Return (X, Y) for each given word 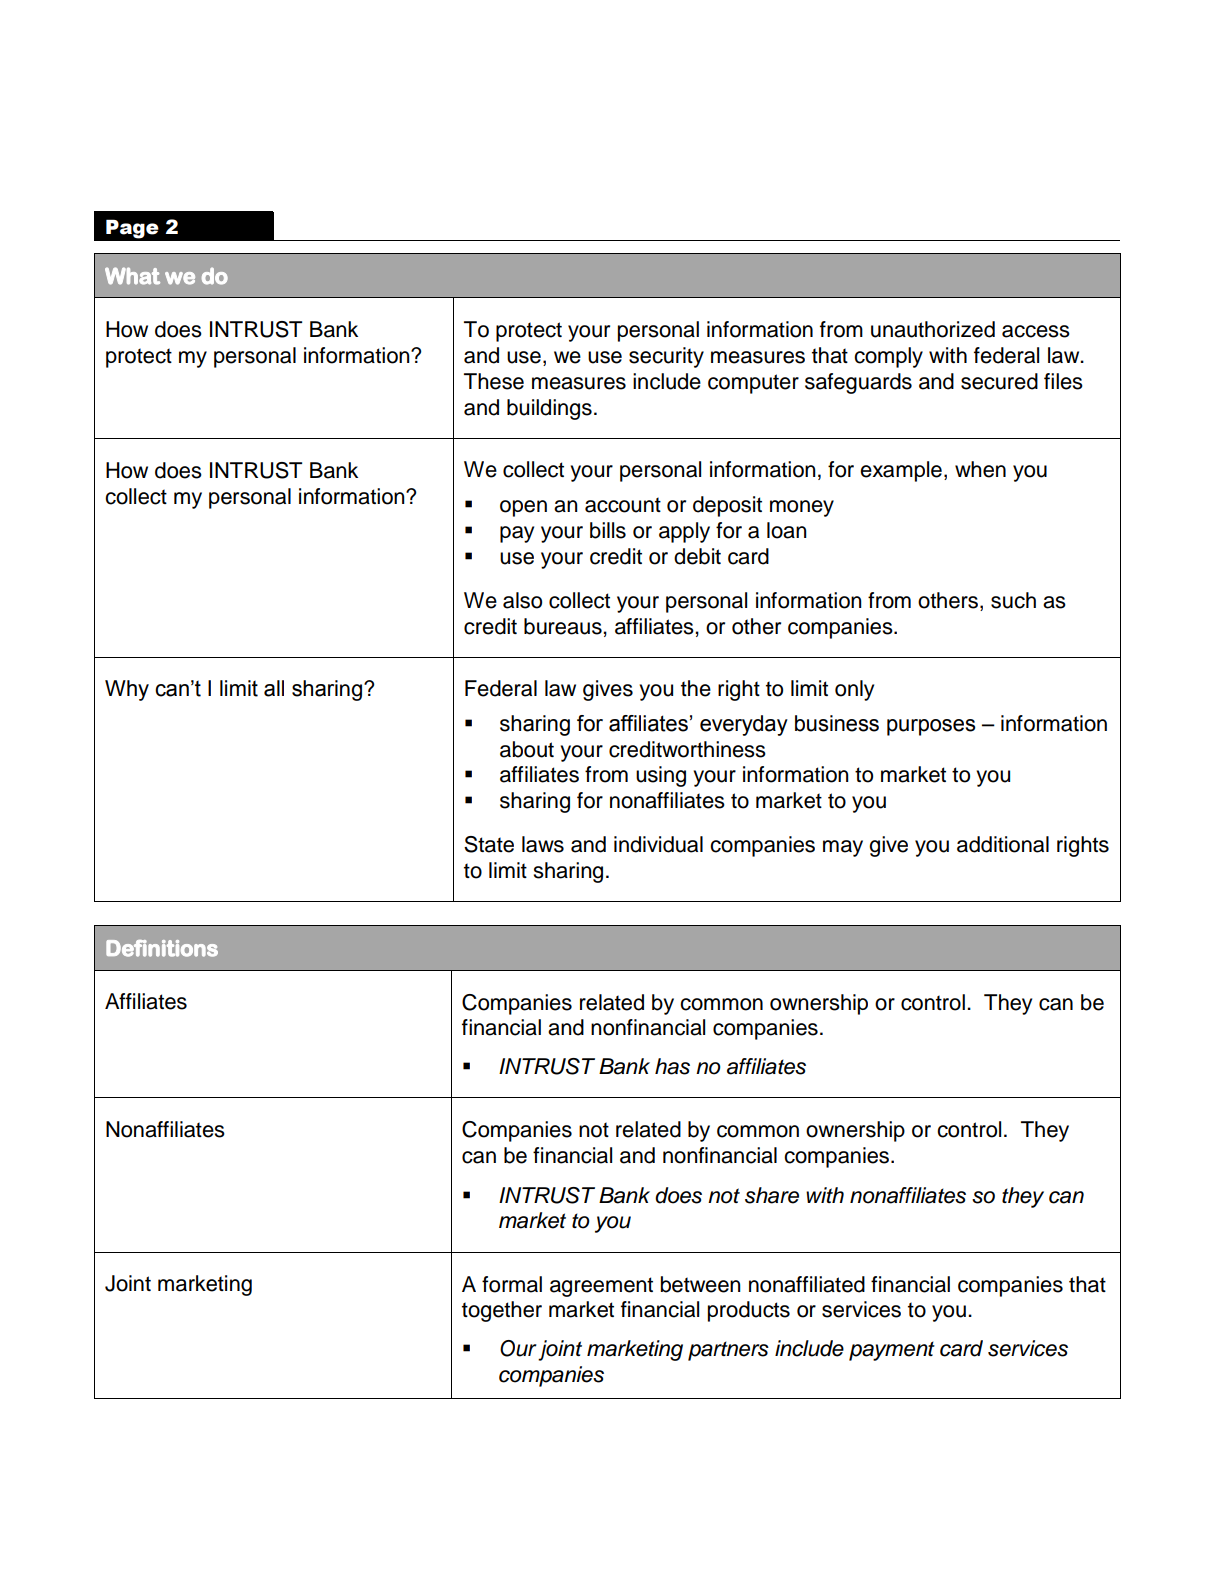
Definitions (162, 948)
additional (1003, 844)
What (132, 276)
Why (127, 690)
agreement (601, 1287)
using (661, 776)
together (502, 1311)
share (772, 1195)
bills (608, 530)
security (666, 357)
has (672, 1066)
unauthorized (933, 329)
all (274, 688)
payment (892, 1351)
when (980, 469)
